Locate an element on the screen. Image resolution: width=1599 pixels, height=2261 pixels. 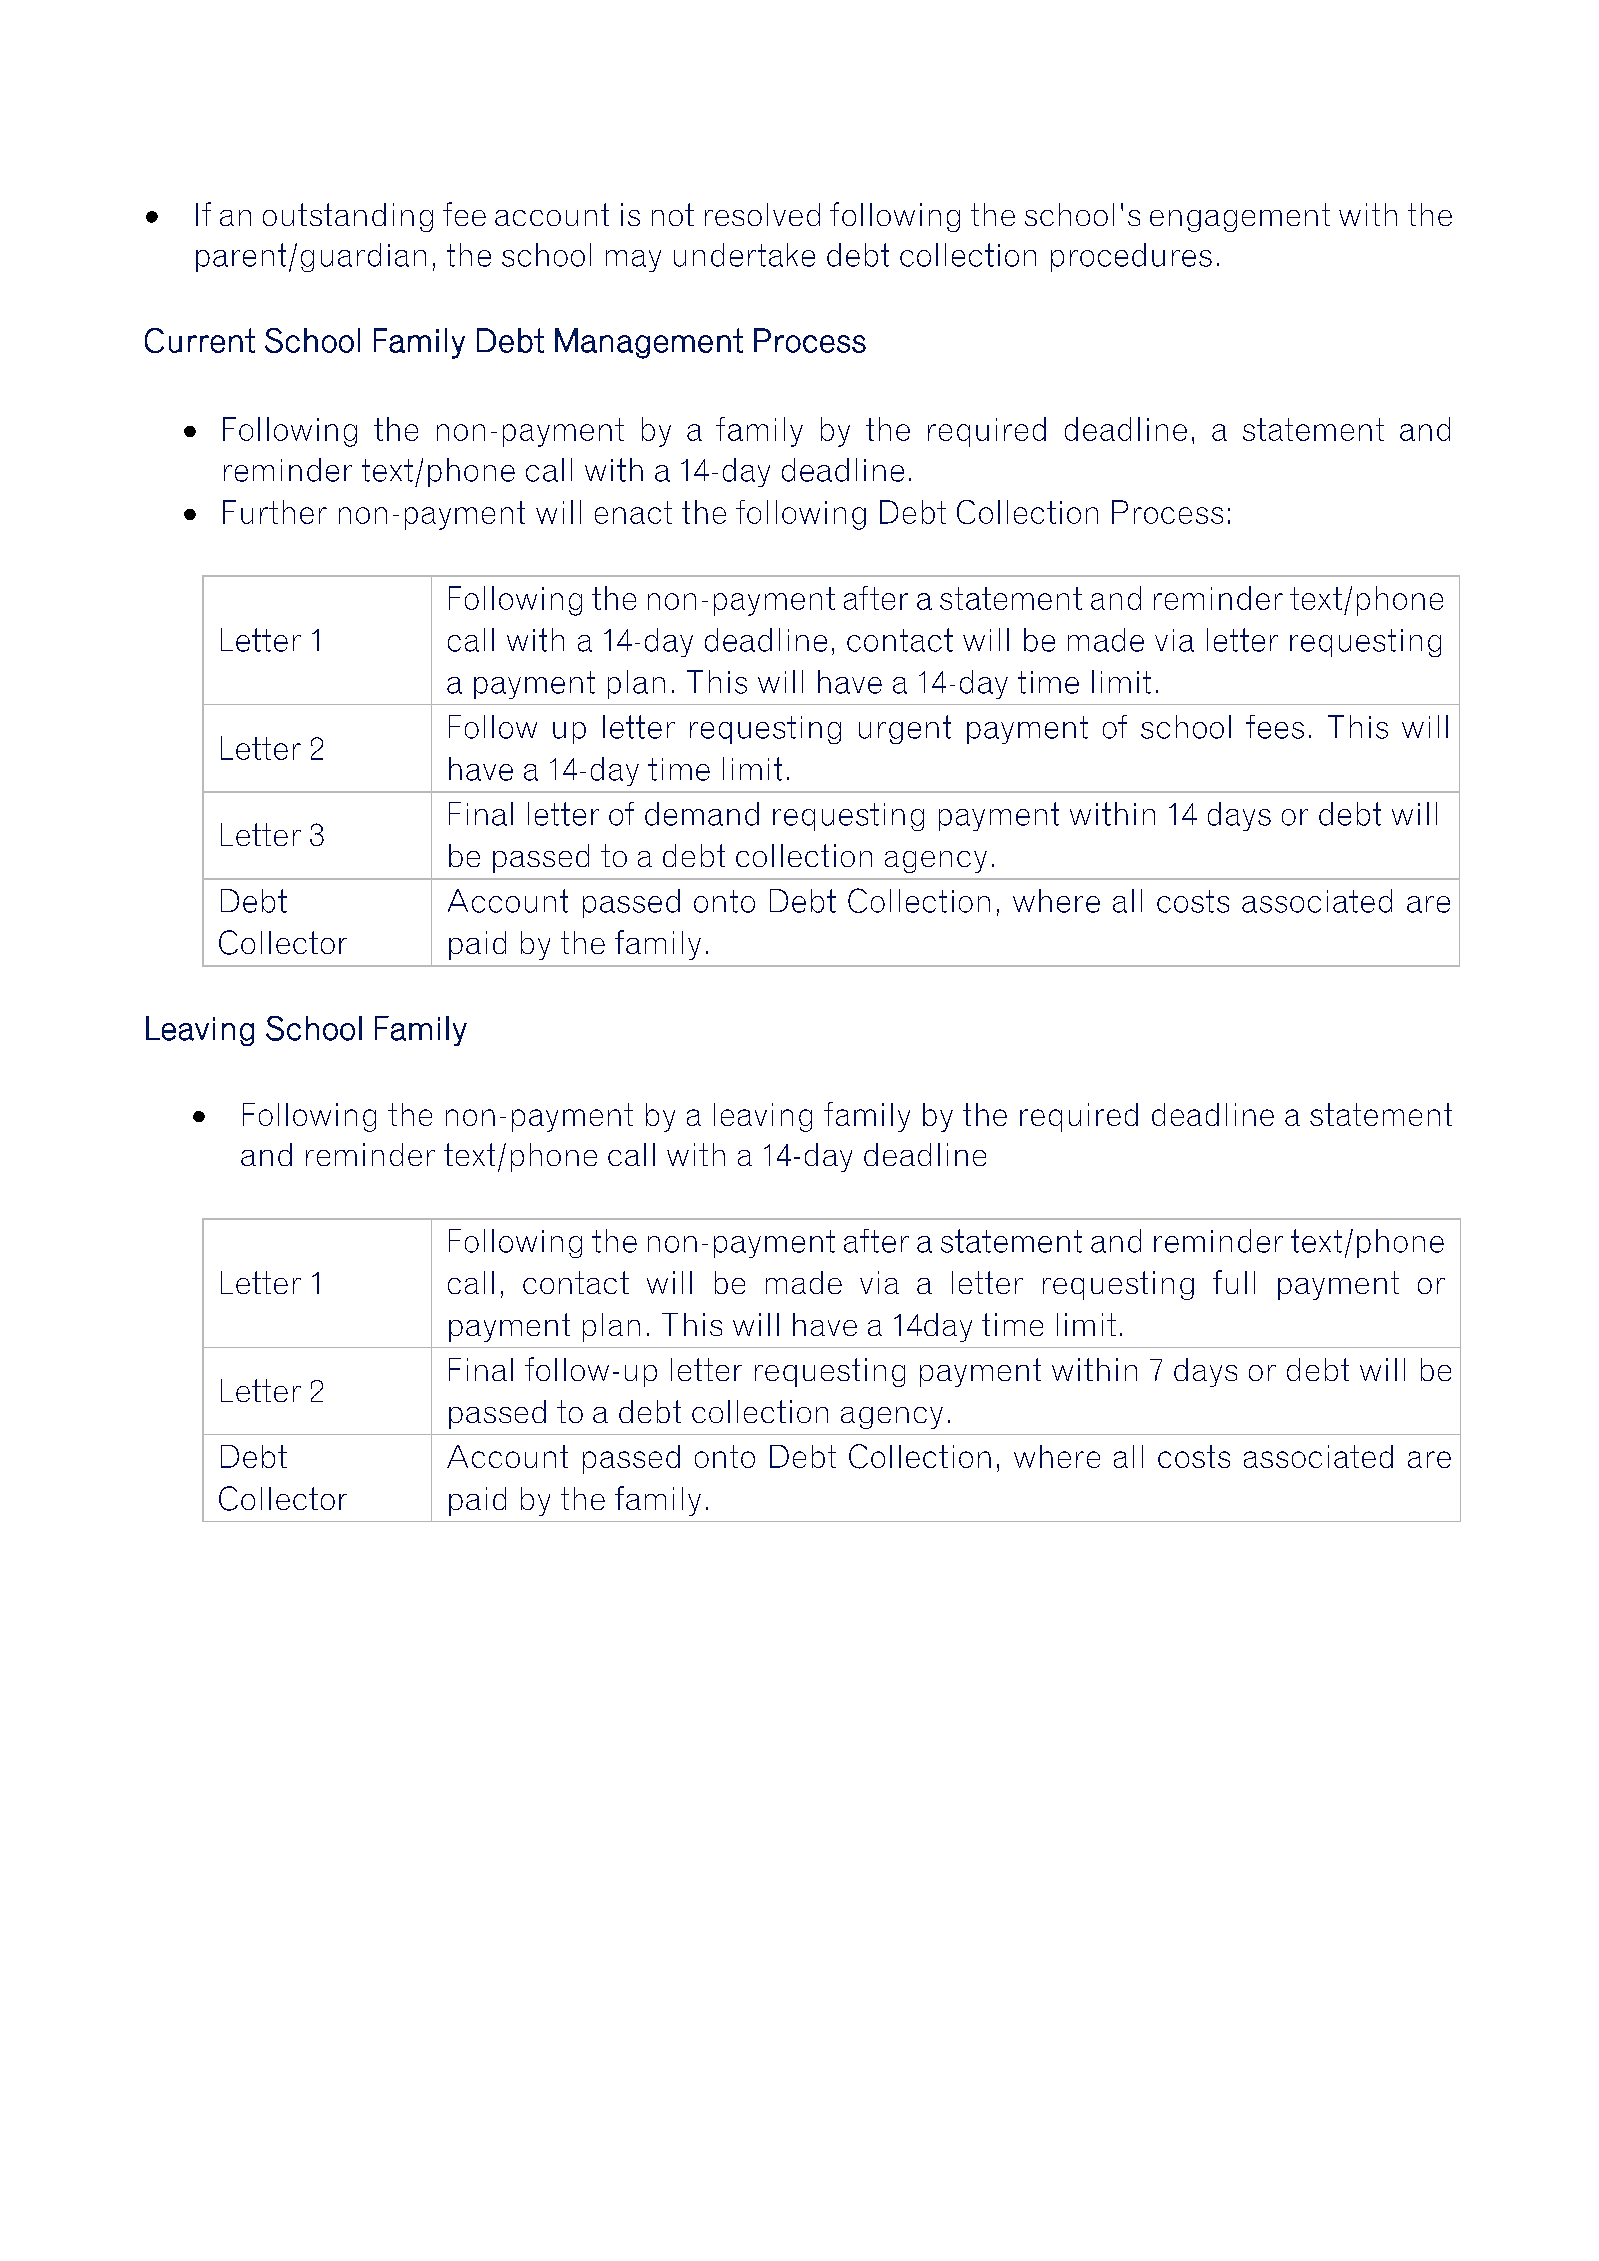
urgent is located at coordinates (905, 729).
